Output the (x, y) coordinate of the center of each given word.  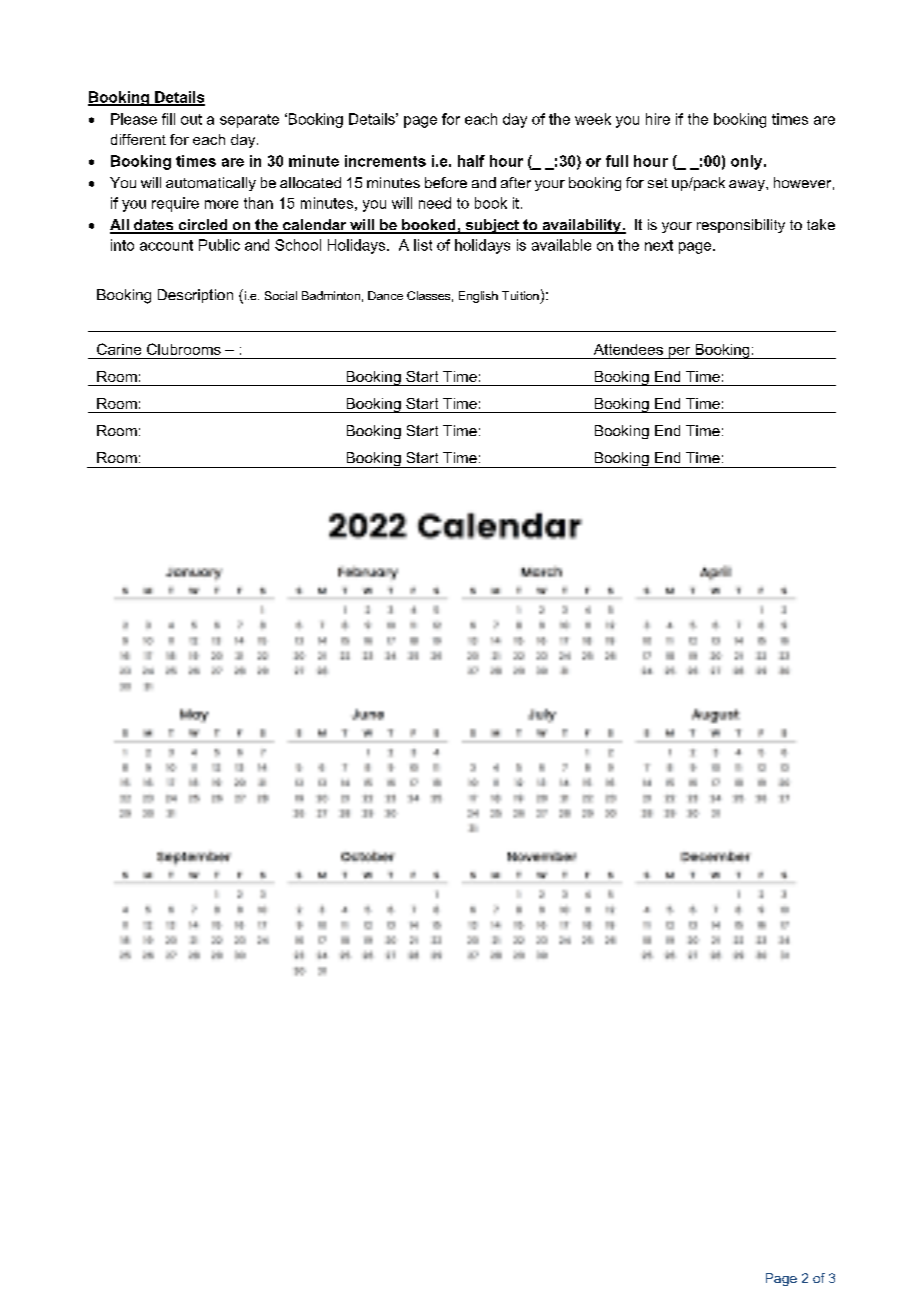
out (191, 119)
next (659, 245)
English (478, 297)
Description (195, 296)
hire (658, 119)
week (593, 119)
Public (219, 245)
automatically (211, 184)
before (446, 182)
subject (492, 226)
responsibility (741, 226)
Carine (119, 349)
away (748, 185)
